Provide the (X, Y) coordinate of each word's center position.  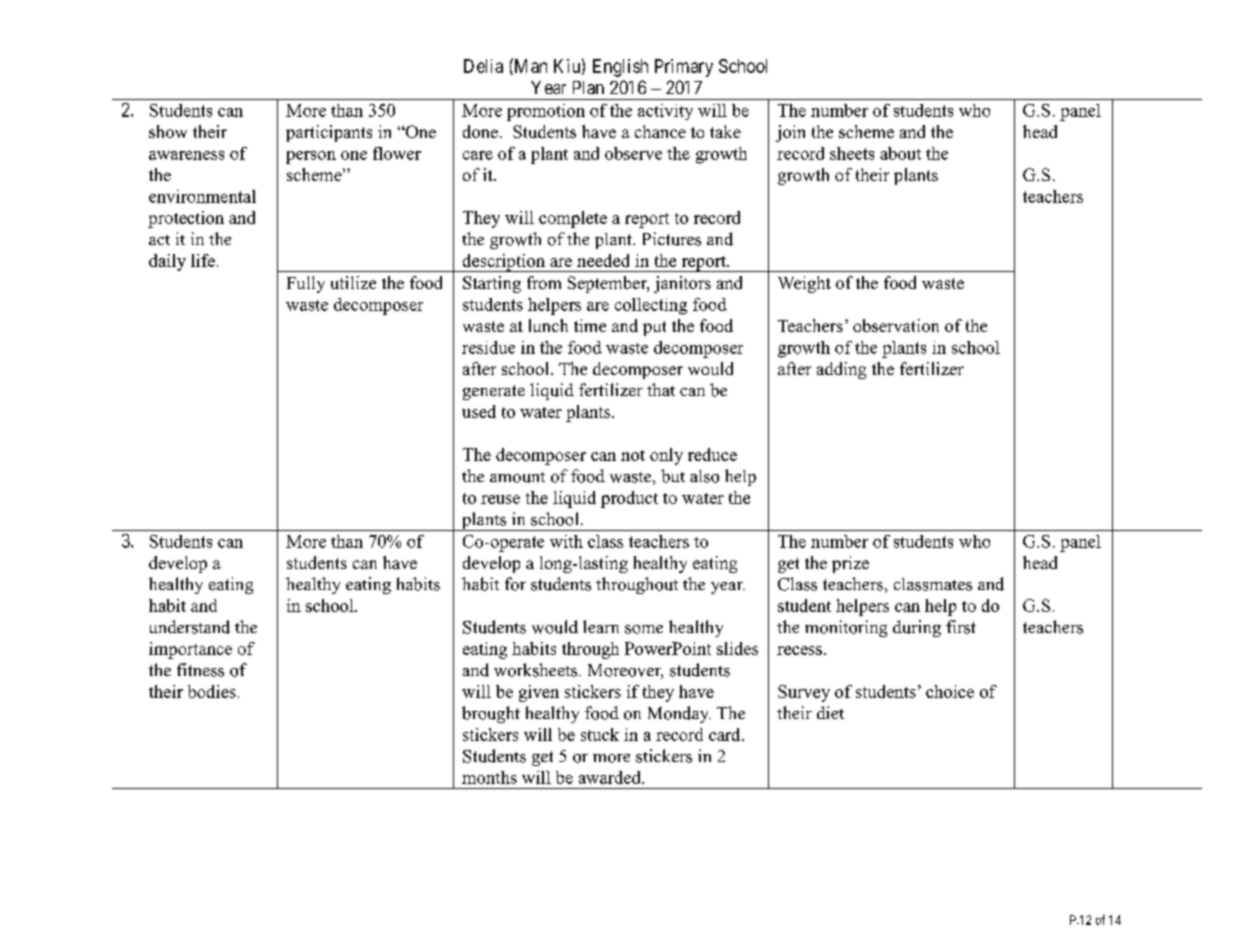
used (479, 411)
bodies (212, 691)
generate (494, 392)
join (790, 133)
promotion (546, 112)
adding (841, 370)
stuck (600, 734)
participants (329, 133)
